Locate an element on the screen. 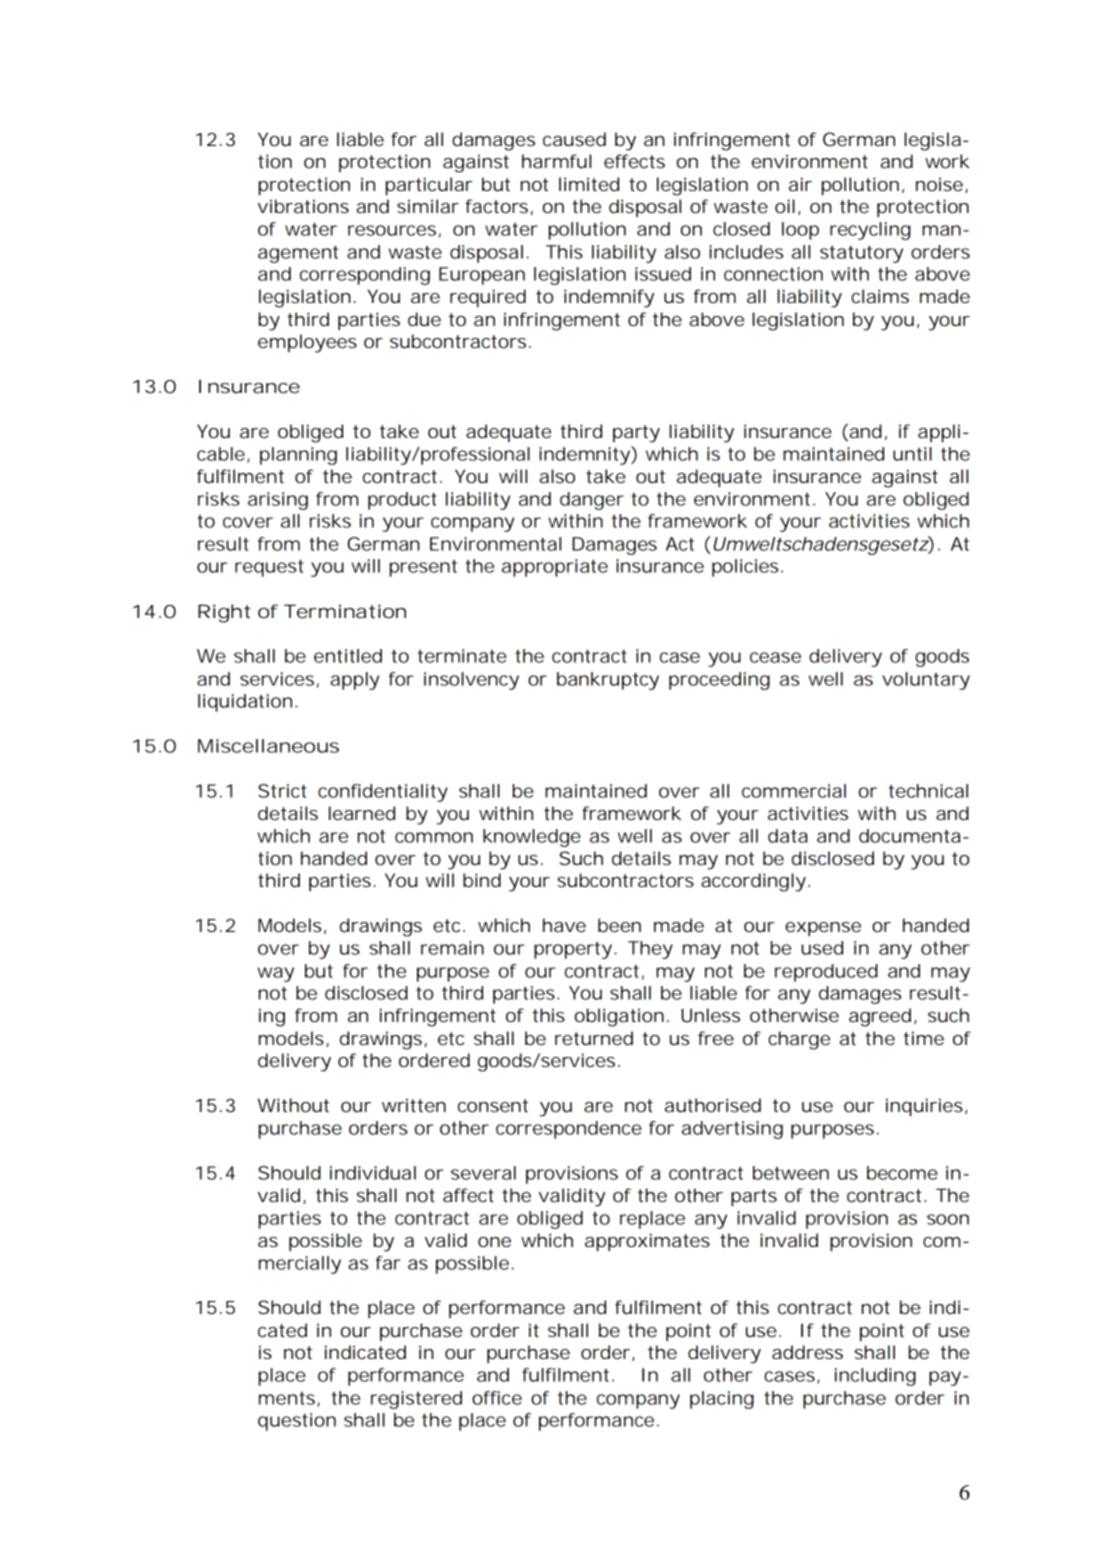 This screenshot has height=1557, width=1101. Strict is located at coordinates (282, 791).
